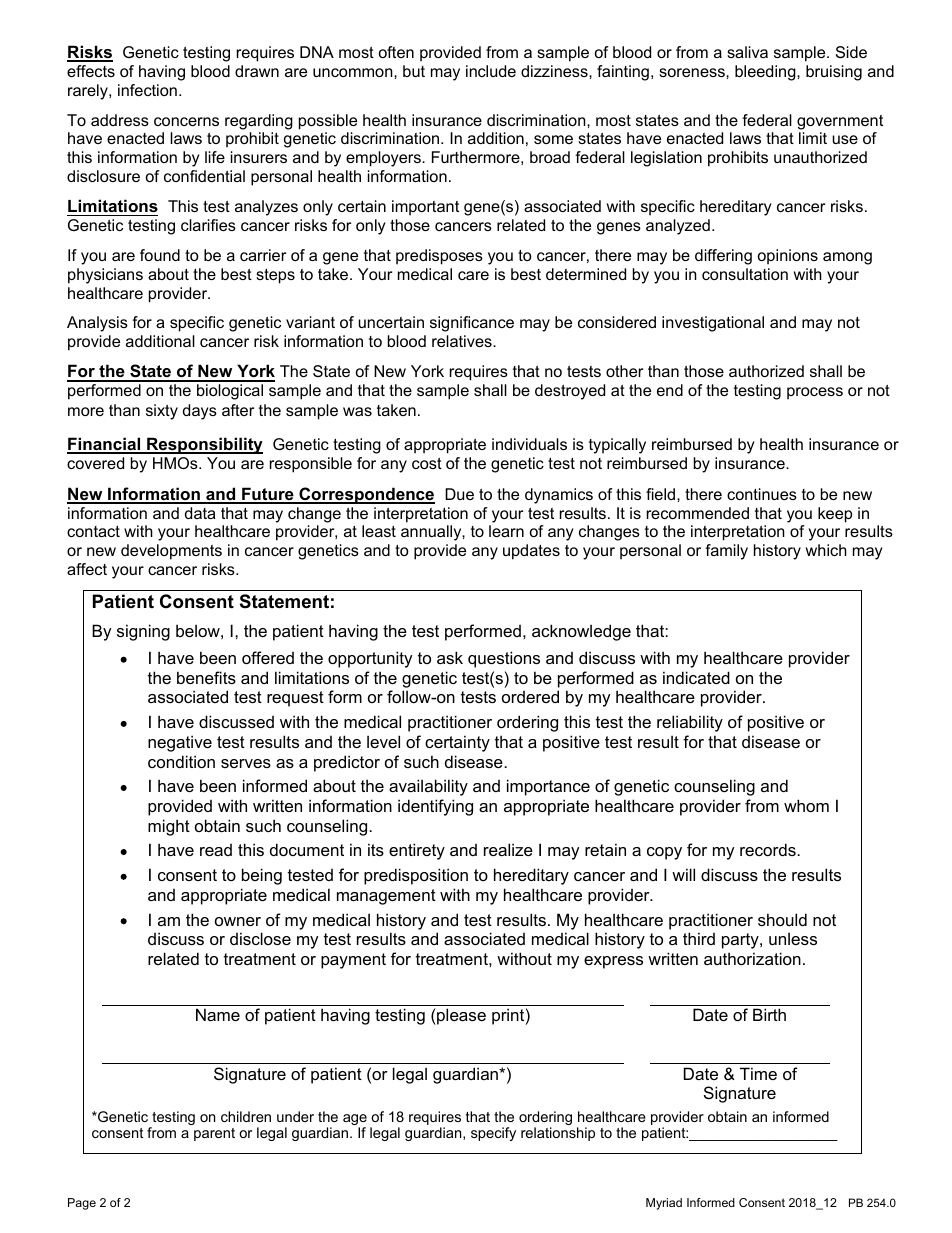 Image resolution: width=952 pixels, height=1233 pixels. I want to click on specify, so click(493, 1134).
